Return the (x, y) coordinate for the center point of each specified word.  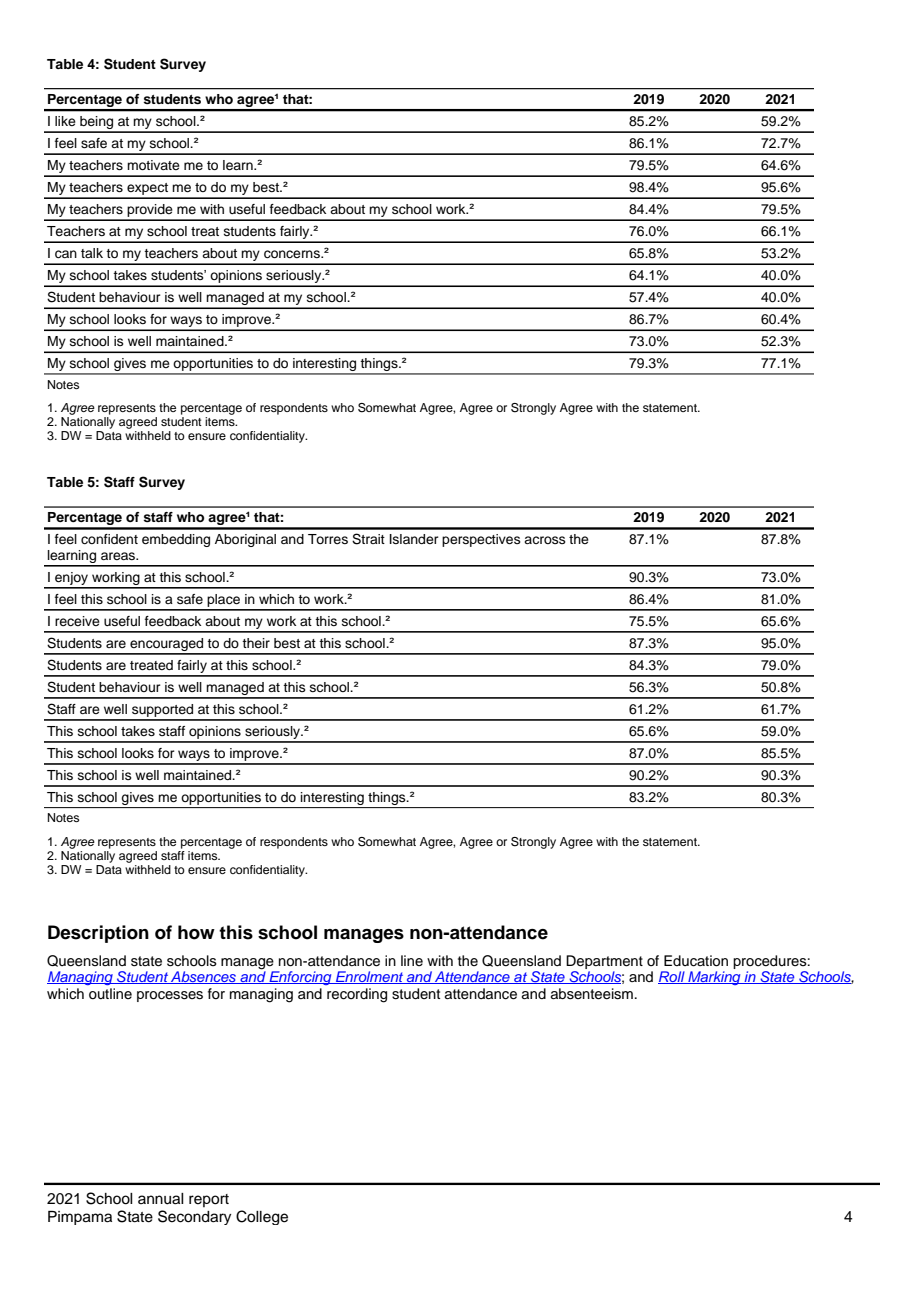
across (545, 540)
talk (92, 253)
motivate (153, 165)
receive (77, 621)
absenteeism (592, 994)
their (256, 643)
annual (161, 1199)
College (262, 1217)
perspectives (481, 540)
